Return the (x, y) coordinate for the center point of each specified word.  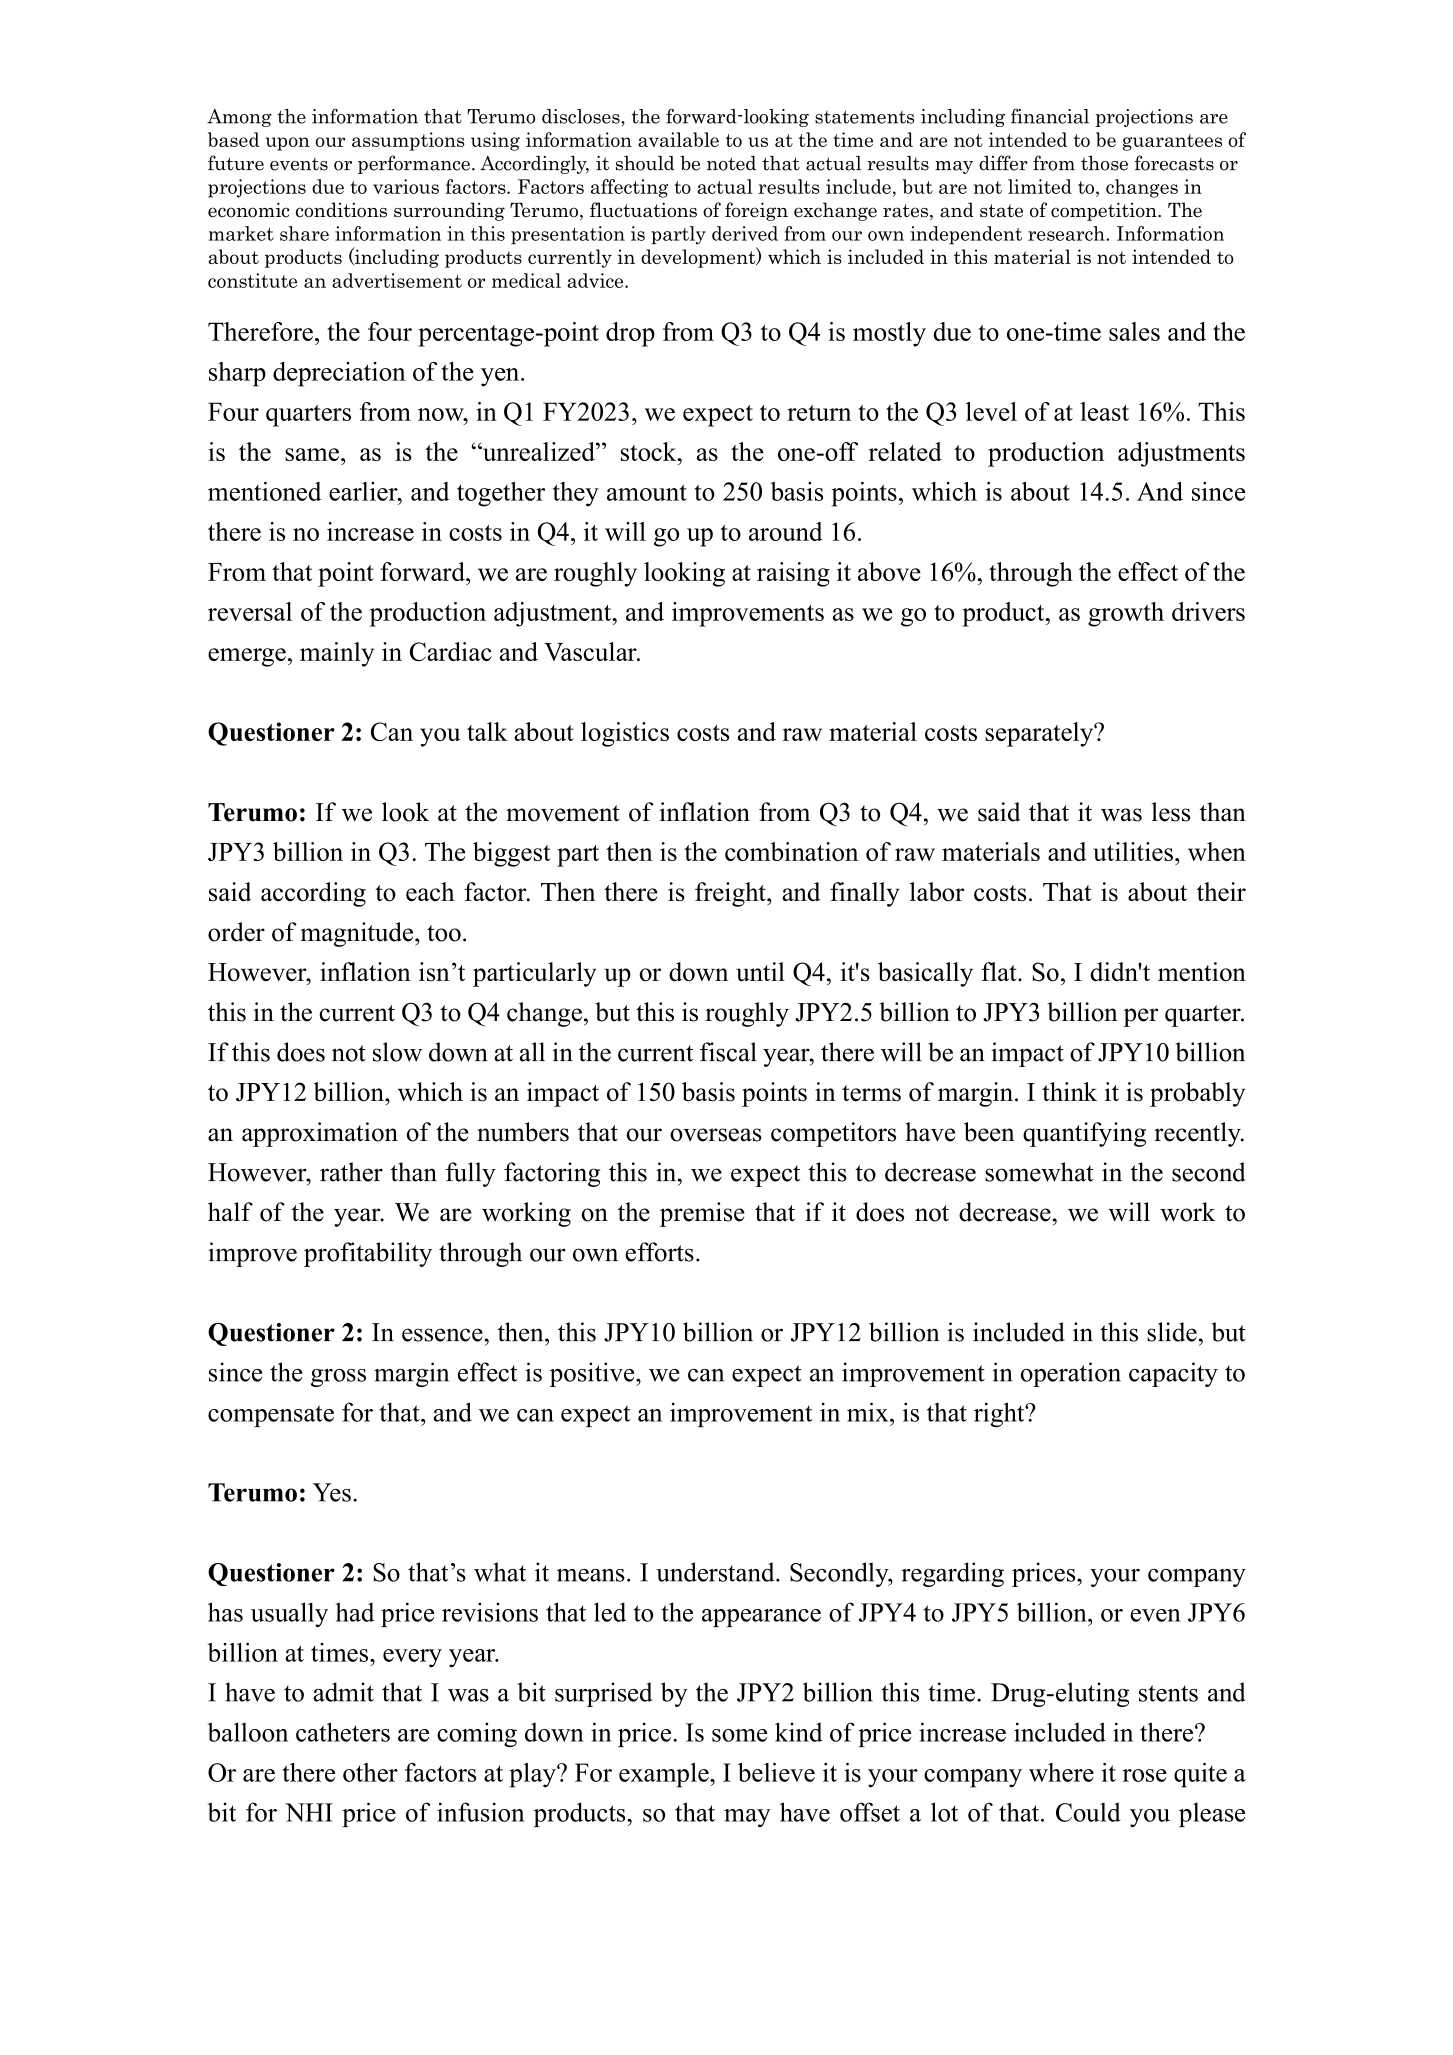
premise (702, 1214)
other (370, 1772)
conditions (341, 210)
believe (776, 1772)
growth (1126, 614)
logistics (625, 734)
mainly (337, 654)
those (1104, 163)
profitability (368, 1254)
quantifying (1084, 1134)
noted (731, 163)
